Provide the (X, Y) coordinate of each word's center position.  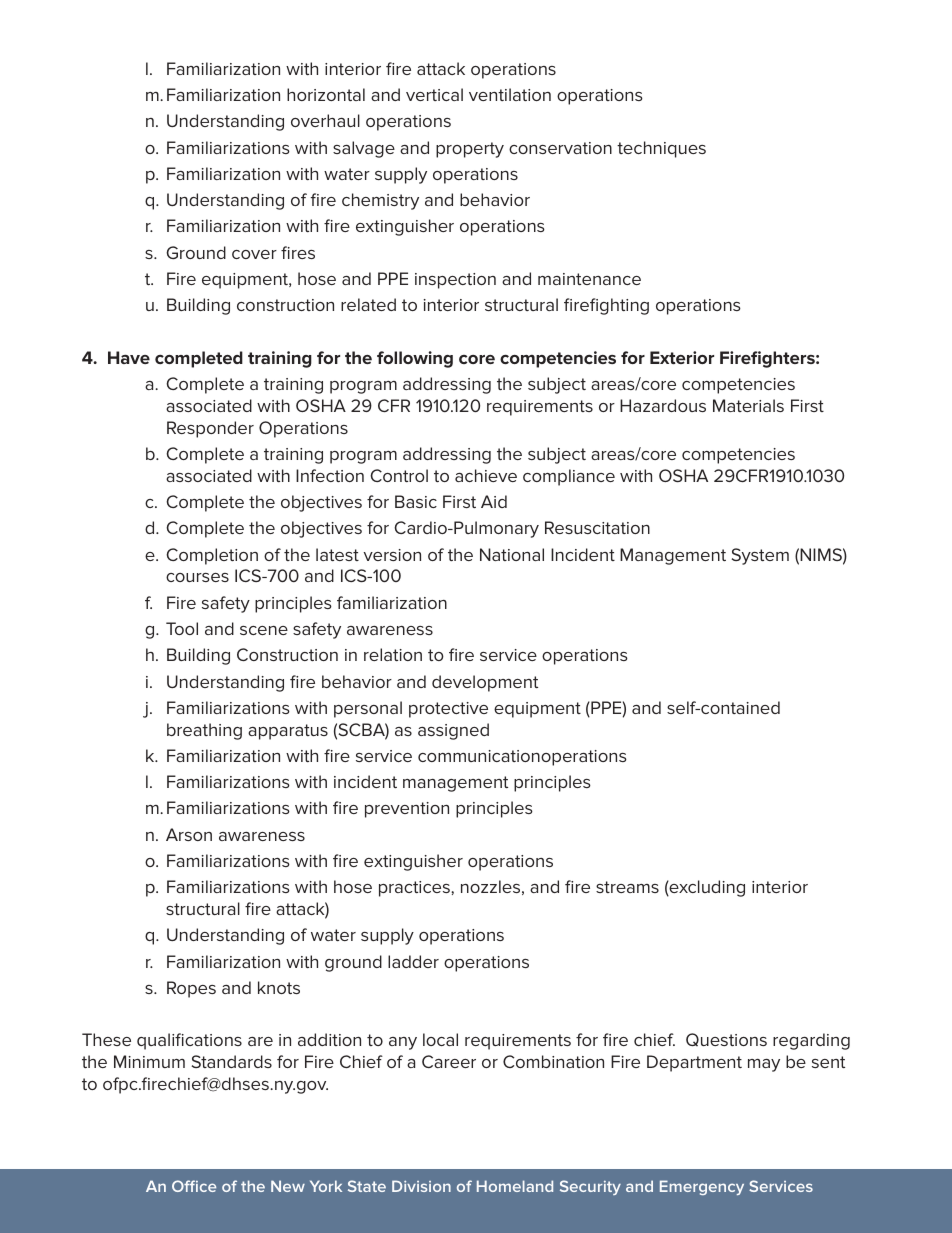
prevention (407, 810)
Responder (210, 429)
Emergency (702, 1187)
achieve (486, 475)
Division (421, 1186)
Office (194, 1186)
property (470, 150)
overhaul (325, 120)
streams (627, 887)
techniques (661, 149)
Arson (189, 834)
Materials (748, 405)
